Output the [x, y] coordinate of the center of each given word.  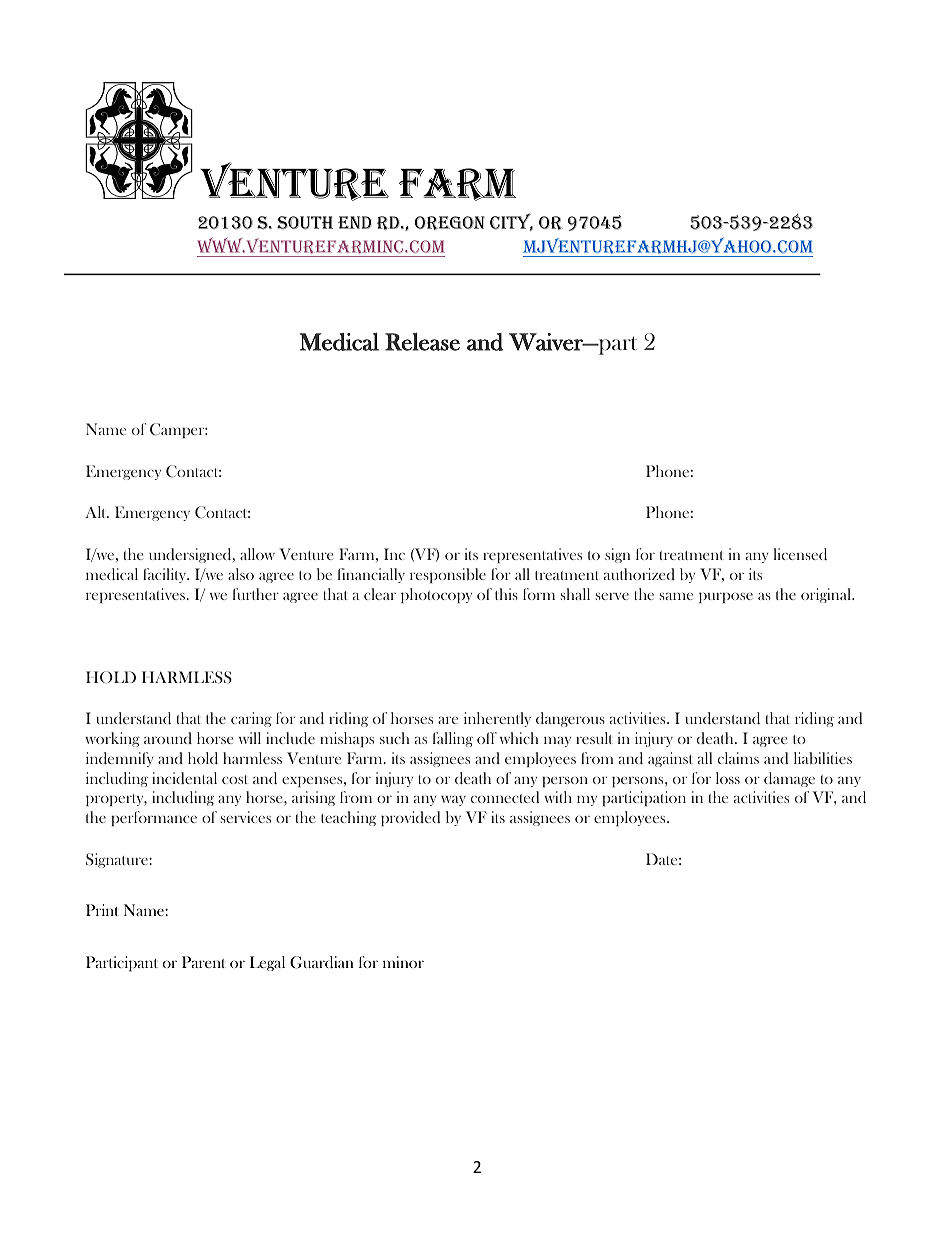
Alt [97, 512]
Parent [204, 962]
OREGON [450, 223]
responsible [448, 575]
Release [422, 342]
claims [738, 758]
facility [166, 575]
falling [453, 739]
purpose [726, 597]
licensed [800, 554]
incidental [184, 778]
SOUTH [305, 223]
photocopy [436, 595]
